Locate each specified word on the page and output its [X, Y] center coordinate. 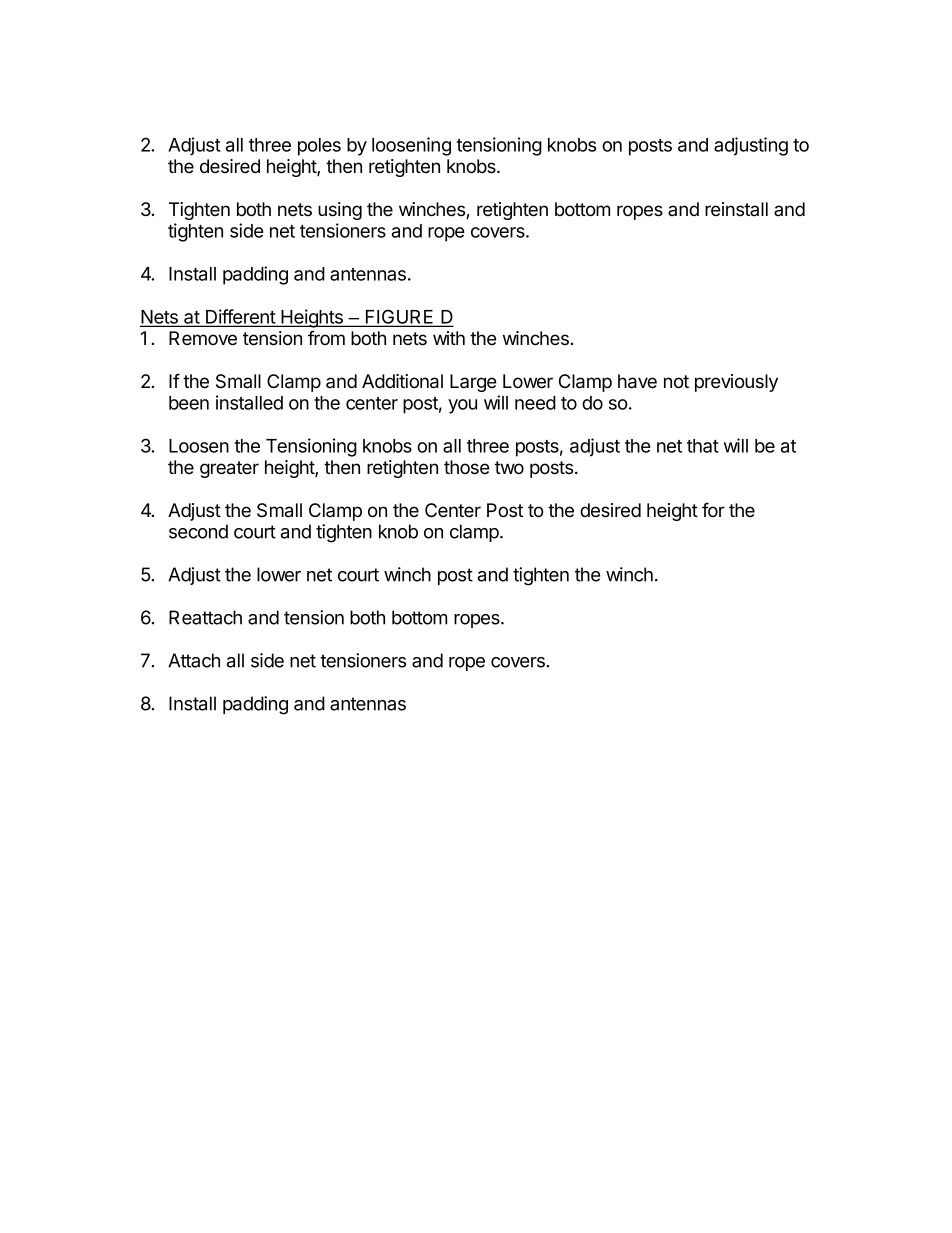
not [676, 382]
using [340, 211]
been [189, 403]
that [703, 446]
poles [319, 147]
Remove [203, 338]
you [462, 406]
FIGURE [400, 317]
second [198, 531]
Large [473, 383]
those [467, 467]
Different [240, 317]
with [449, 338]
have [637, 381]
